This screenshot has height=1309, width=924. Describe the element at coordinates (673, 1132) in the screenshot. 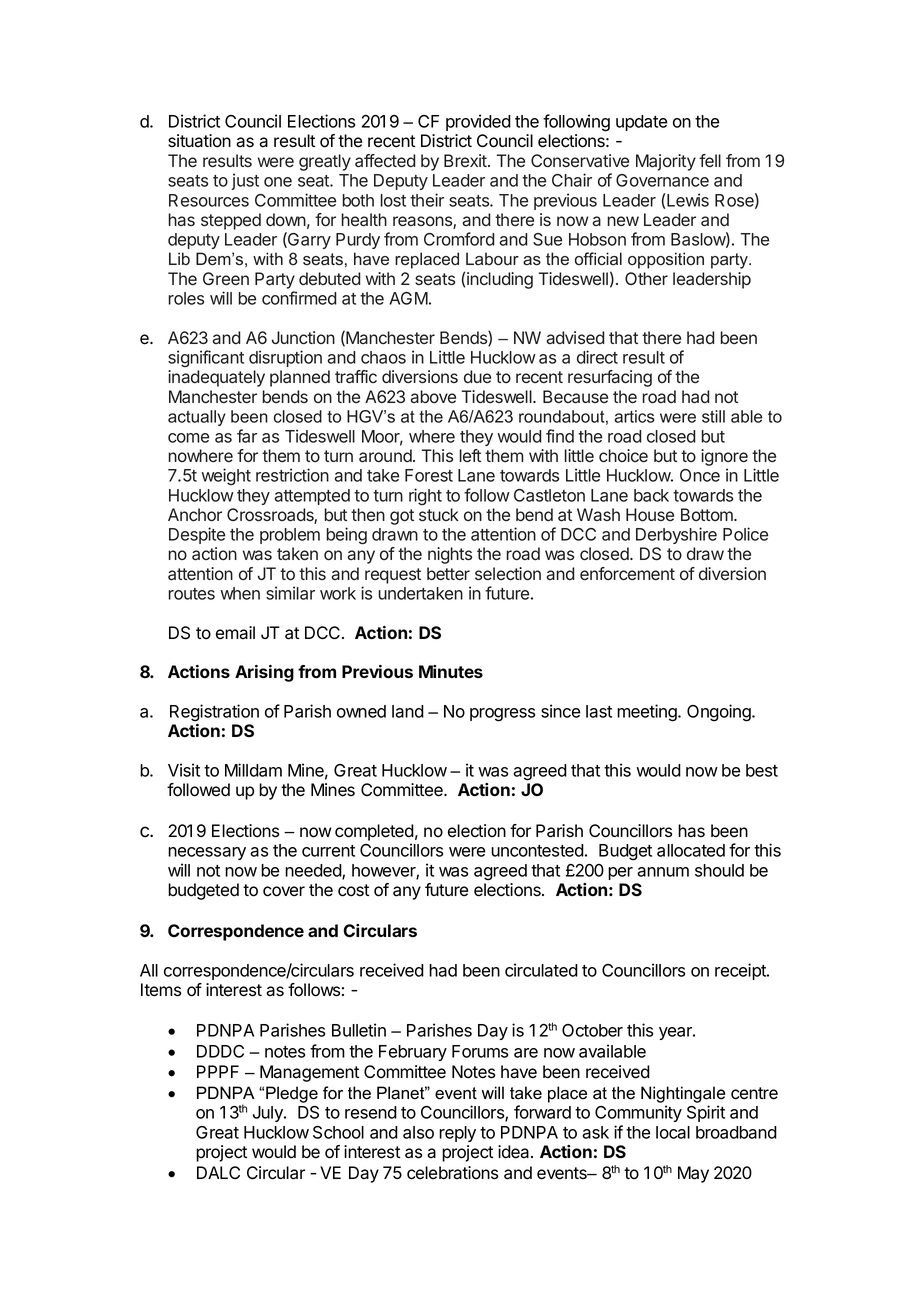

I see `local` at that location.
